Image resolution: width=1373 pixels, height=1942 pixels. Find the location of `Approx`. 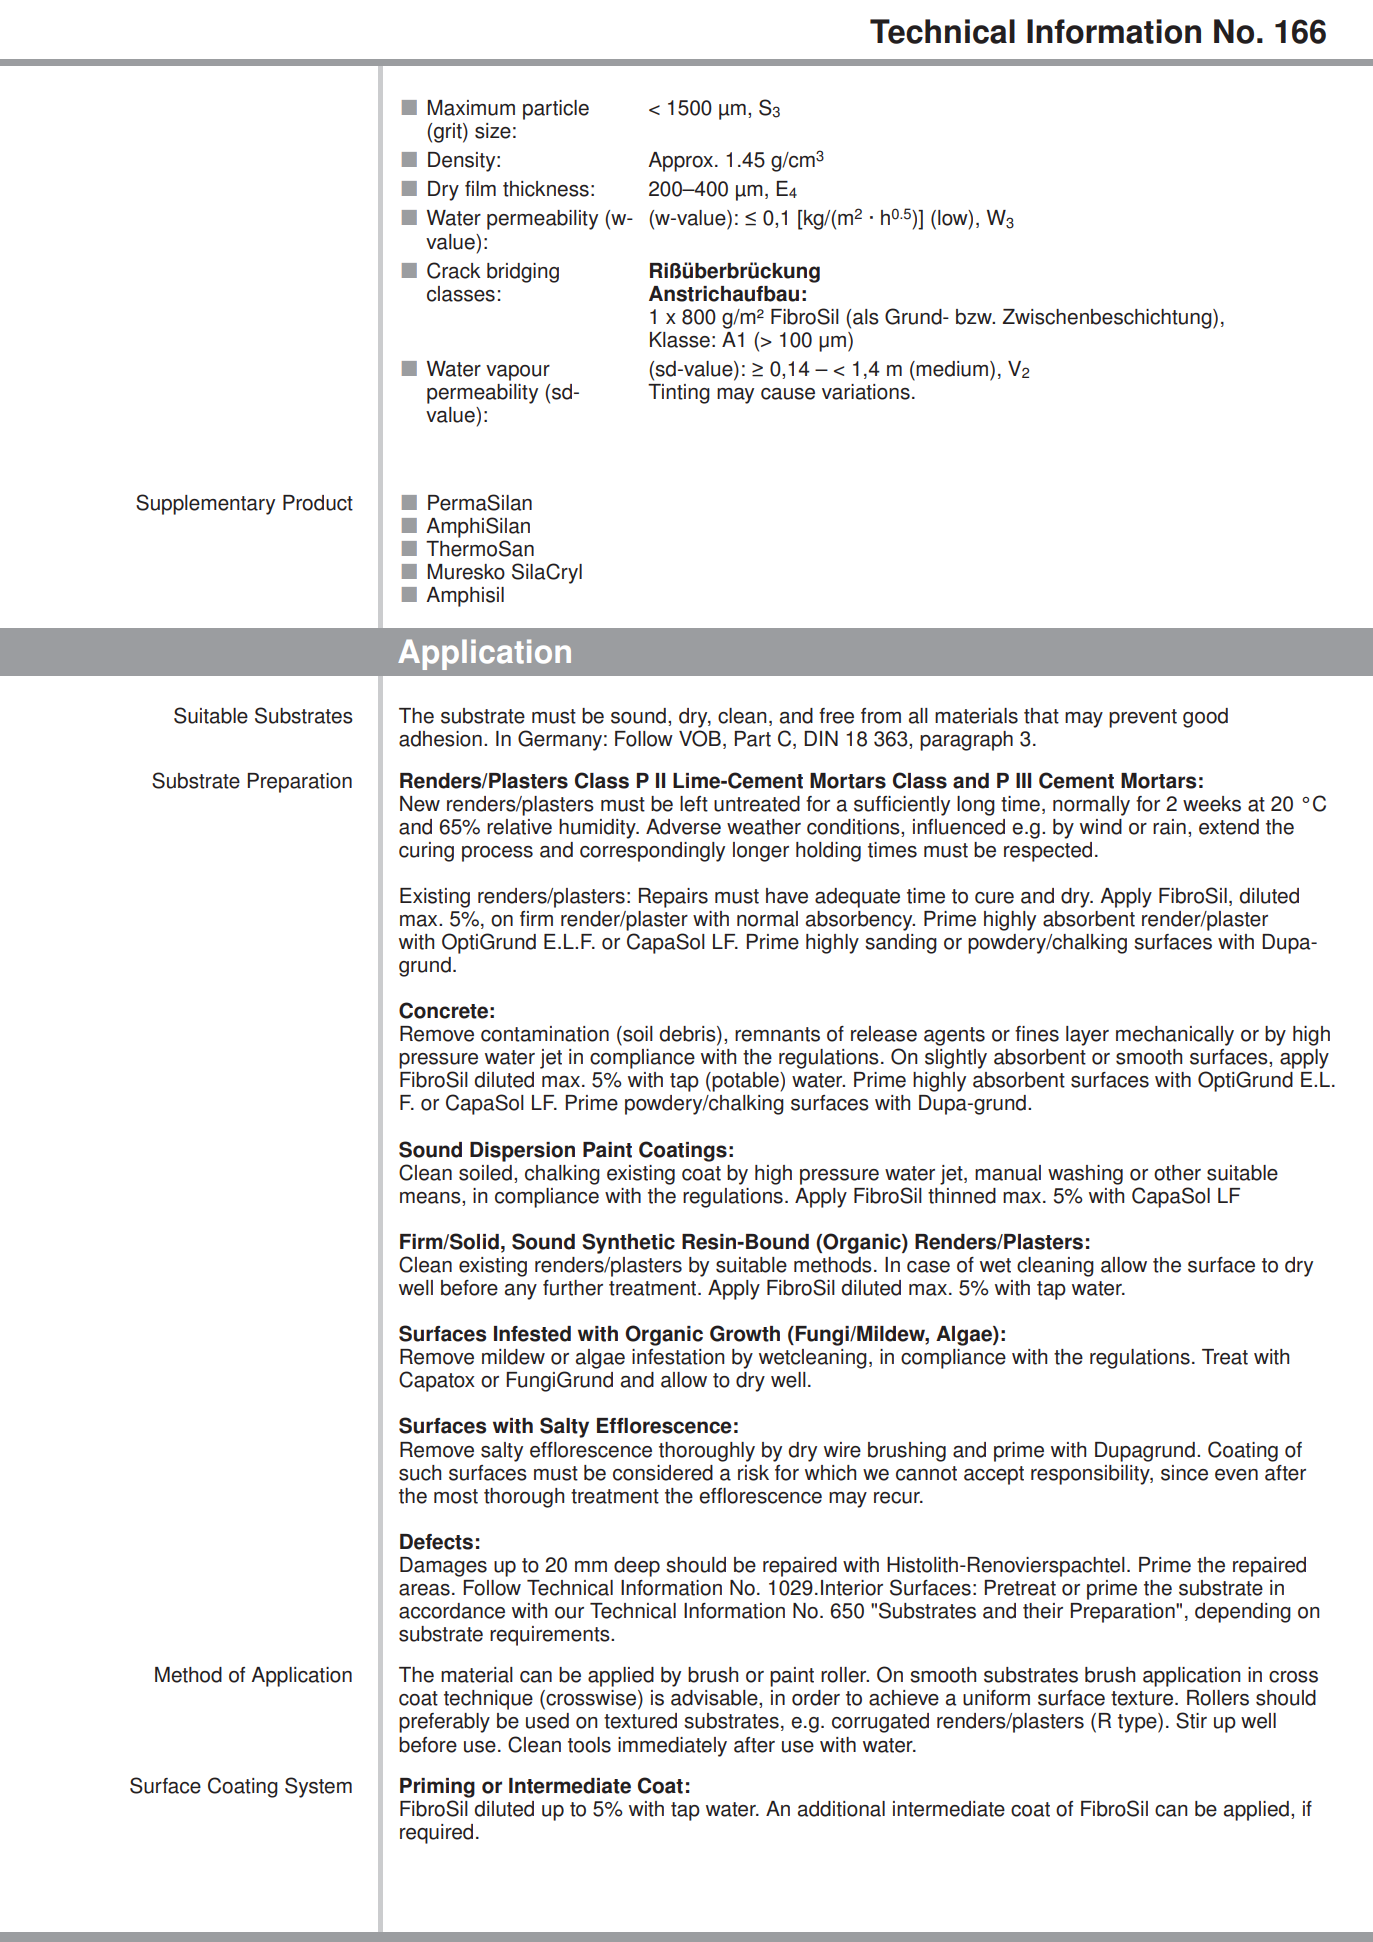

Approx is located at coordinates (680, 162).
